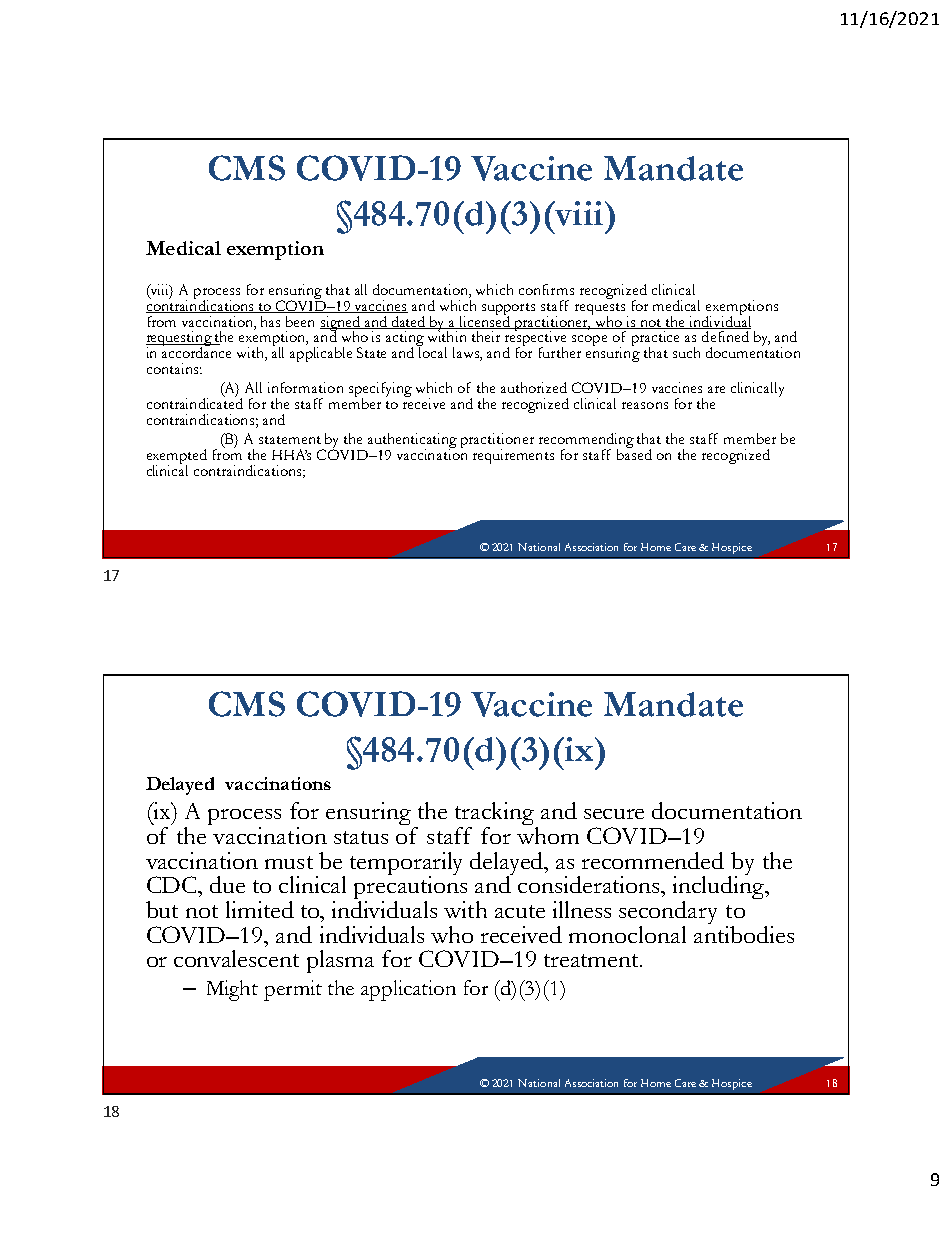  Describe the element at coordinates (627, 934) in the screenshot. I see `monoclonal` at that location.
